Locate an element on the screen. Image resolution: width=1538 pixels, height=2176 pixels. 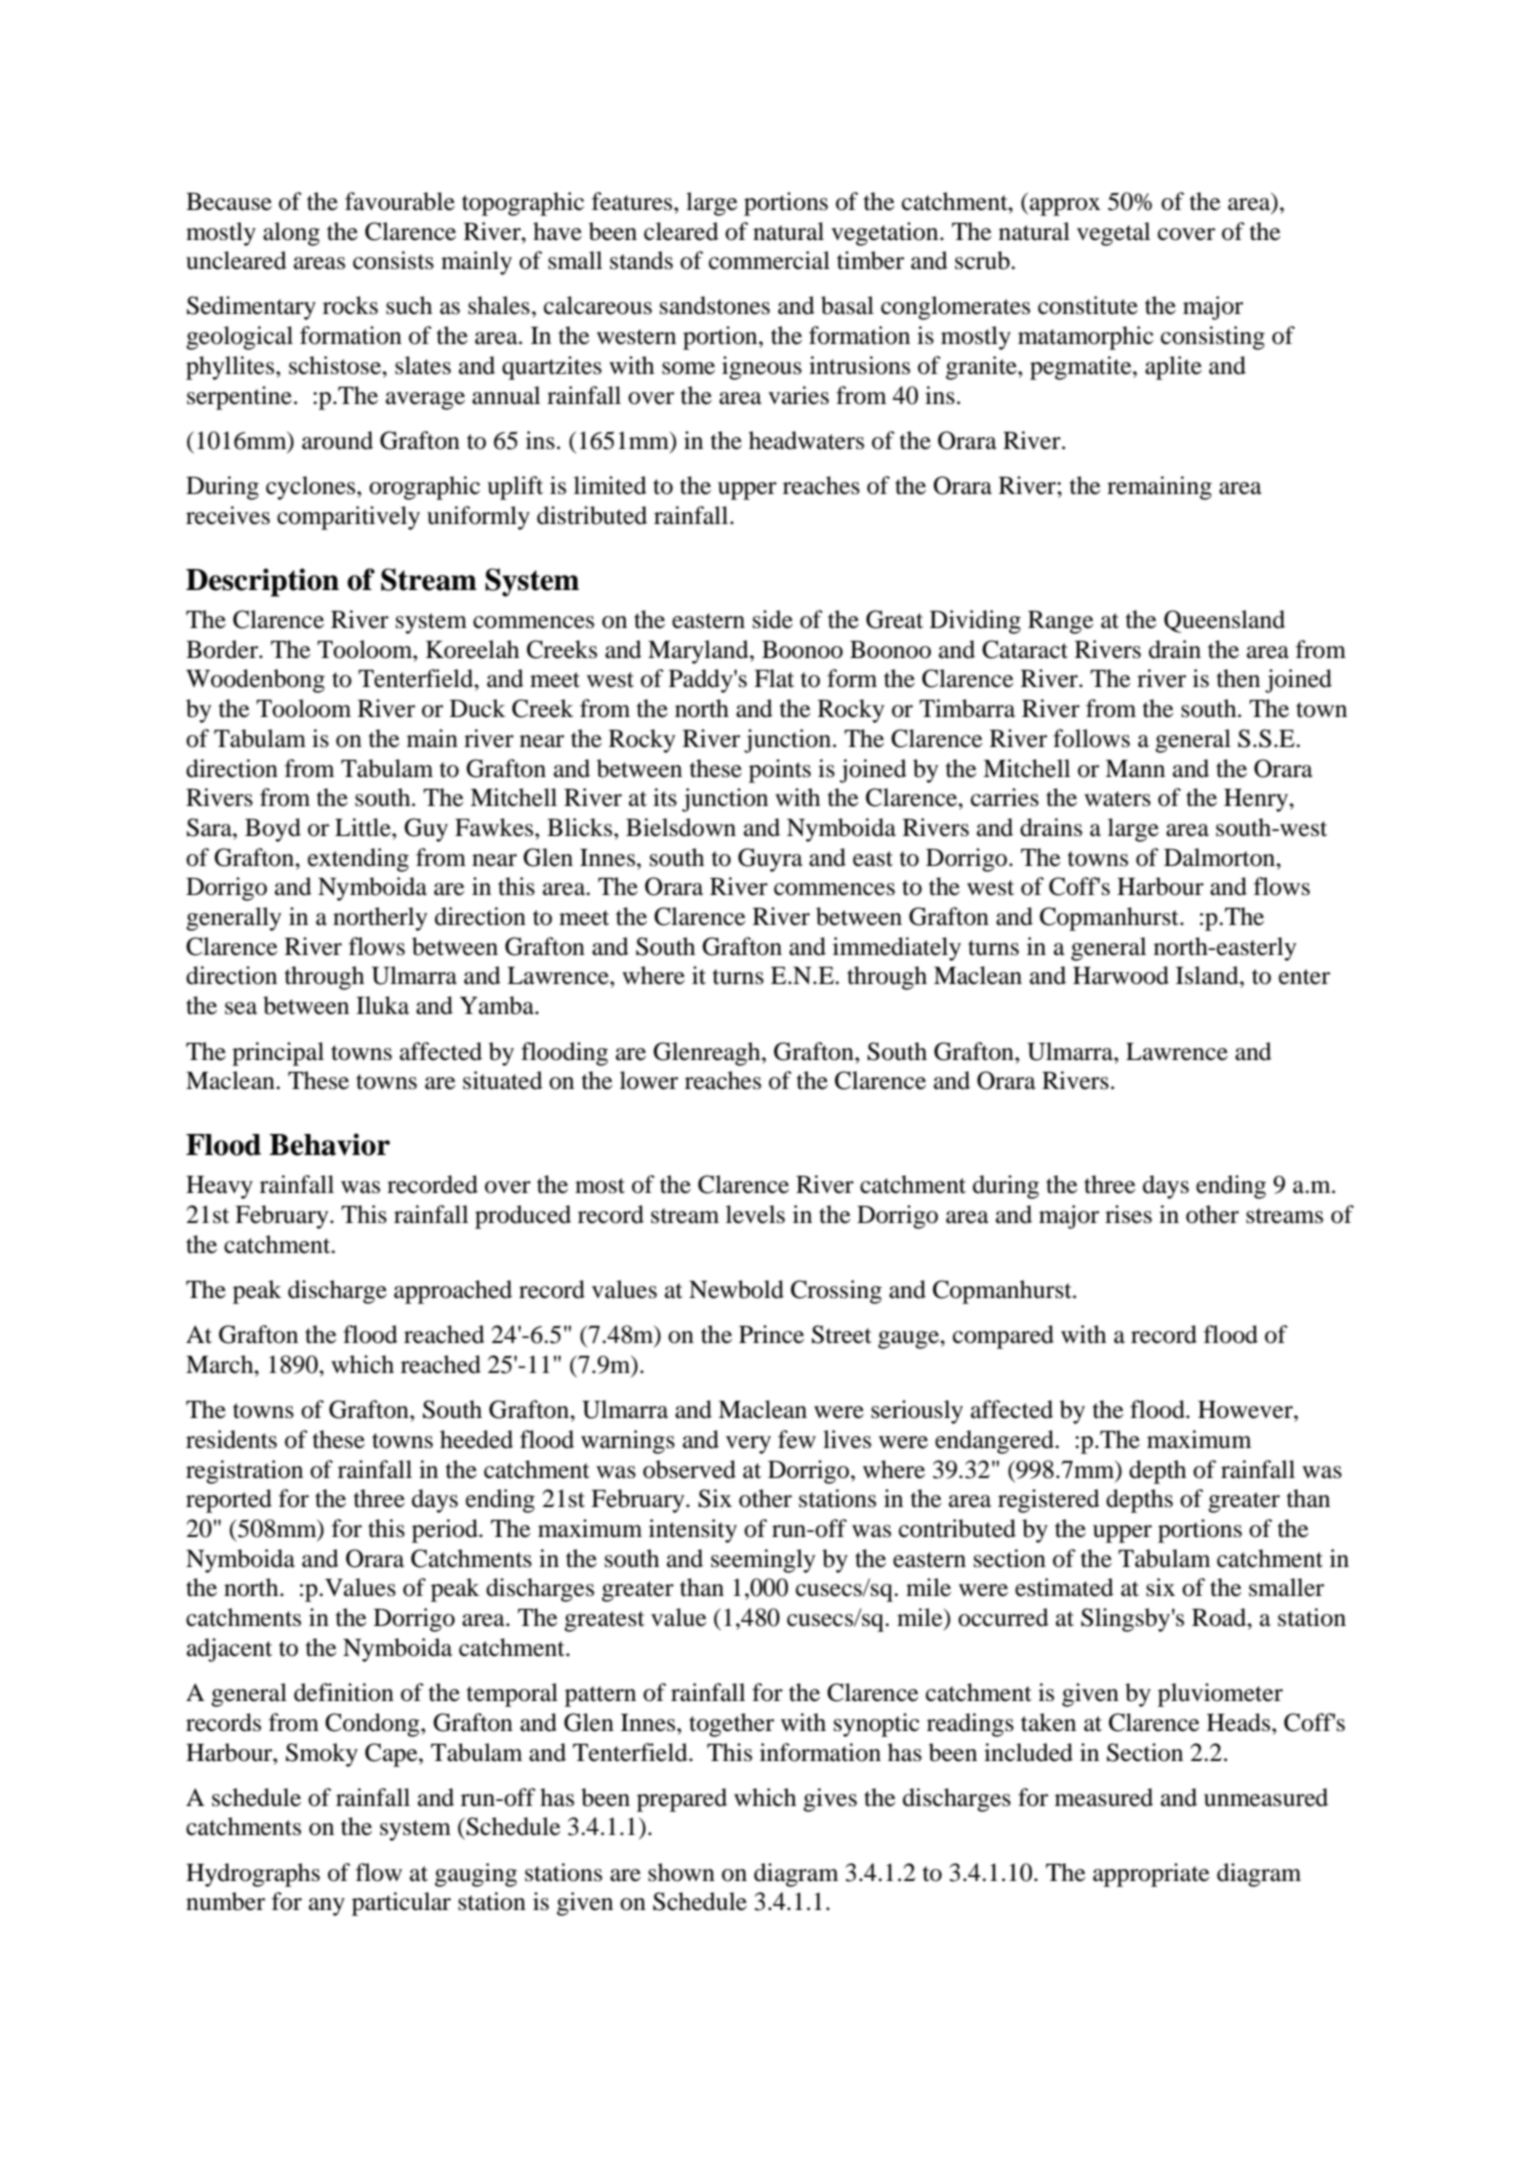
lower is located at coordinates (649, 1080).
